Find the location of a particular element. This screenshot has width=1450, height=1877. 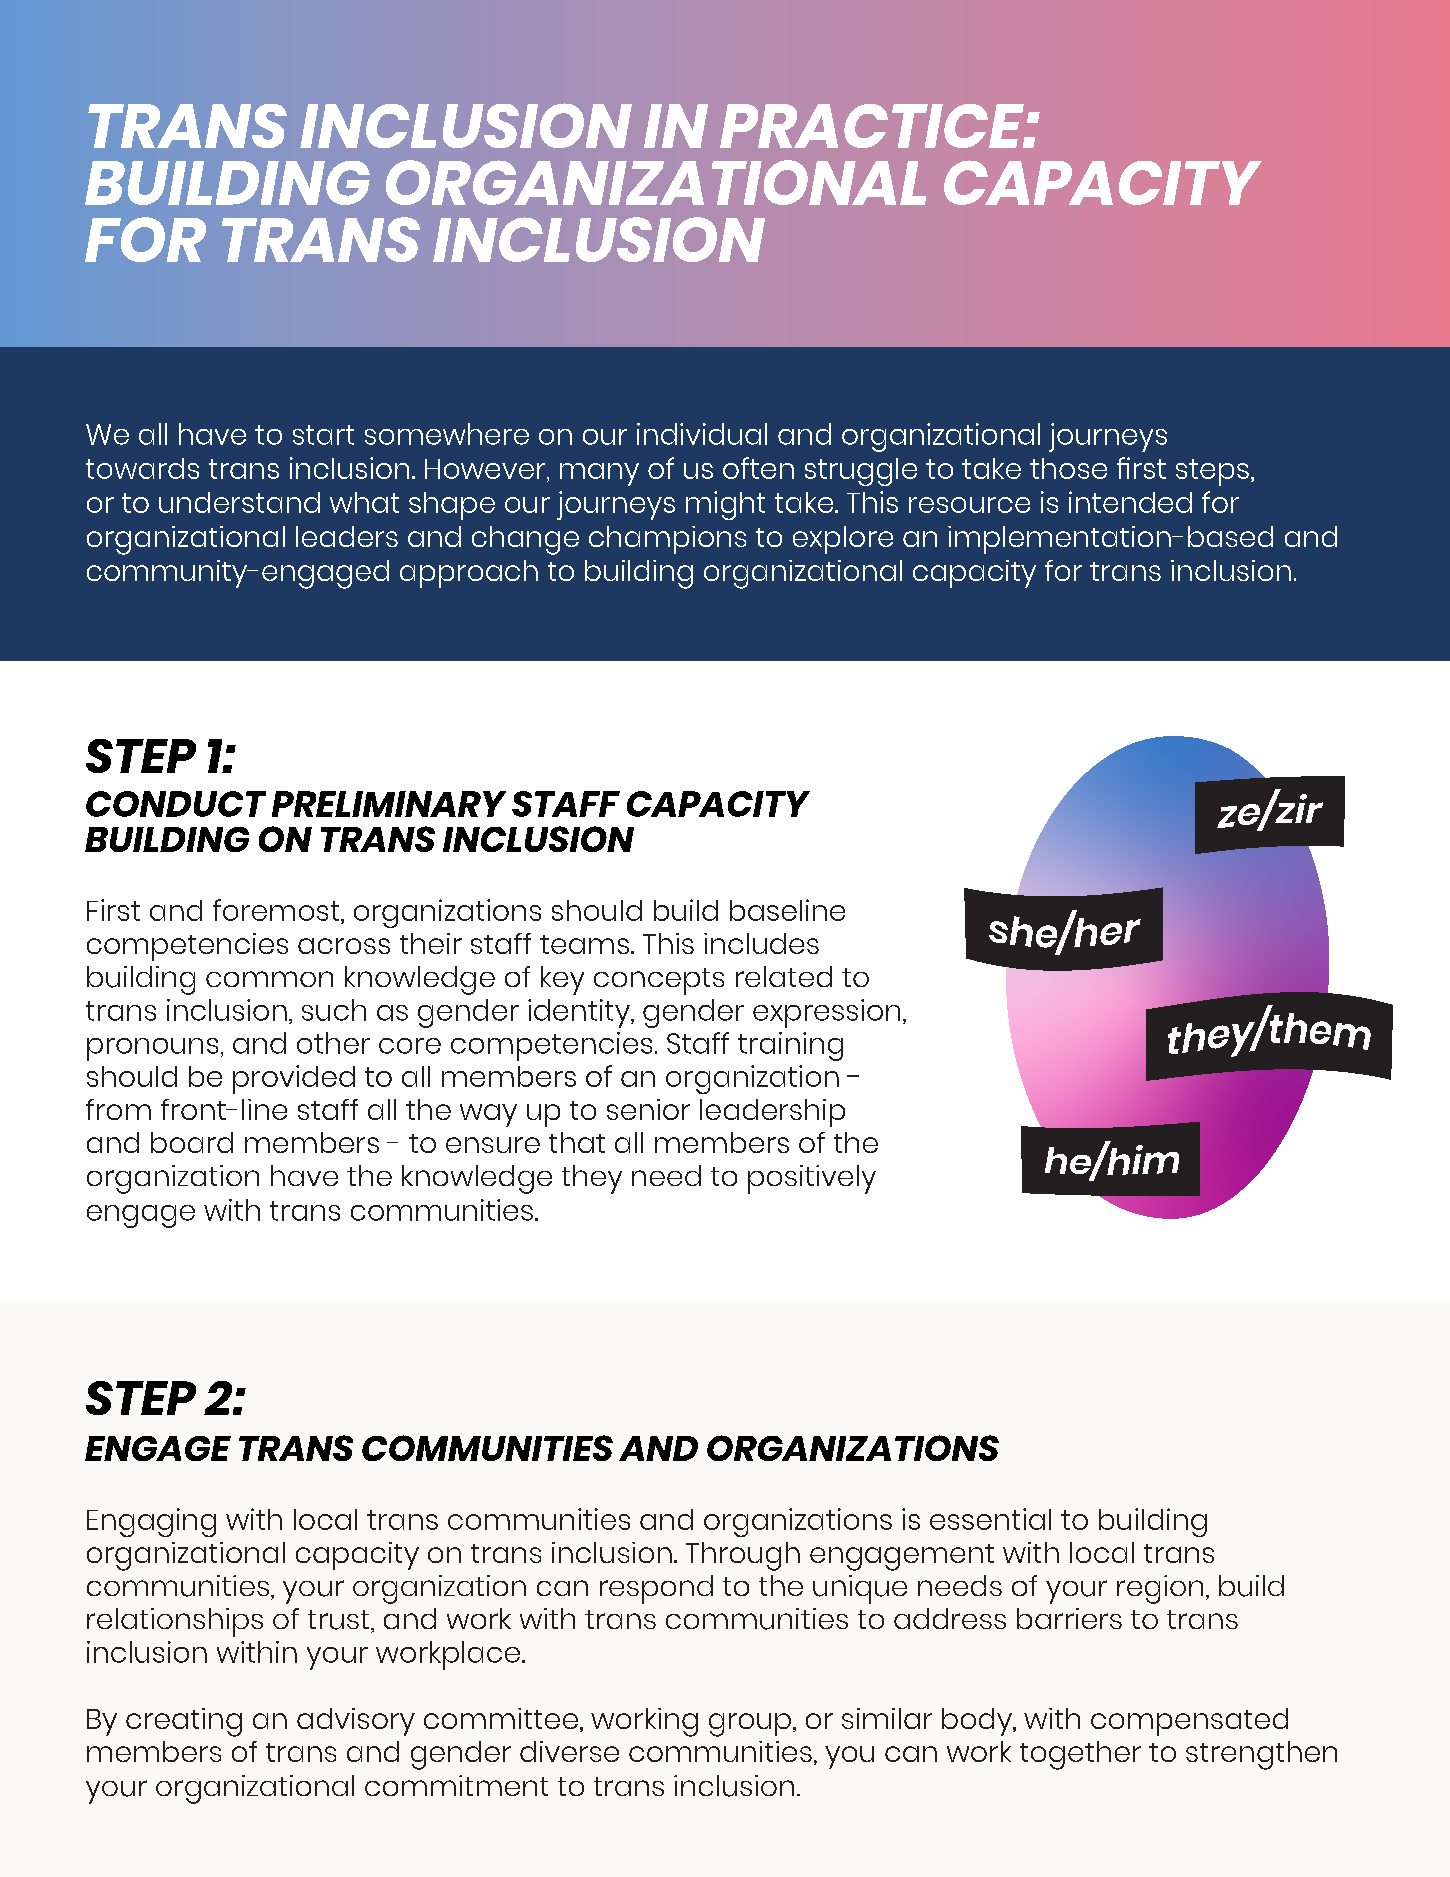

essential is located at coordinates (990, 1519).
